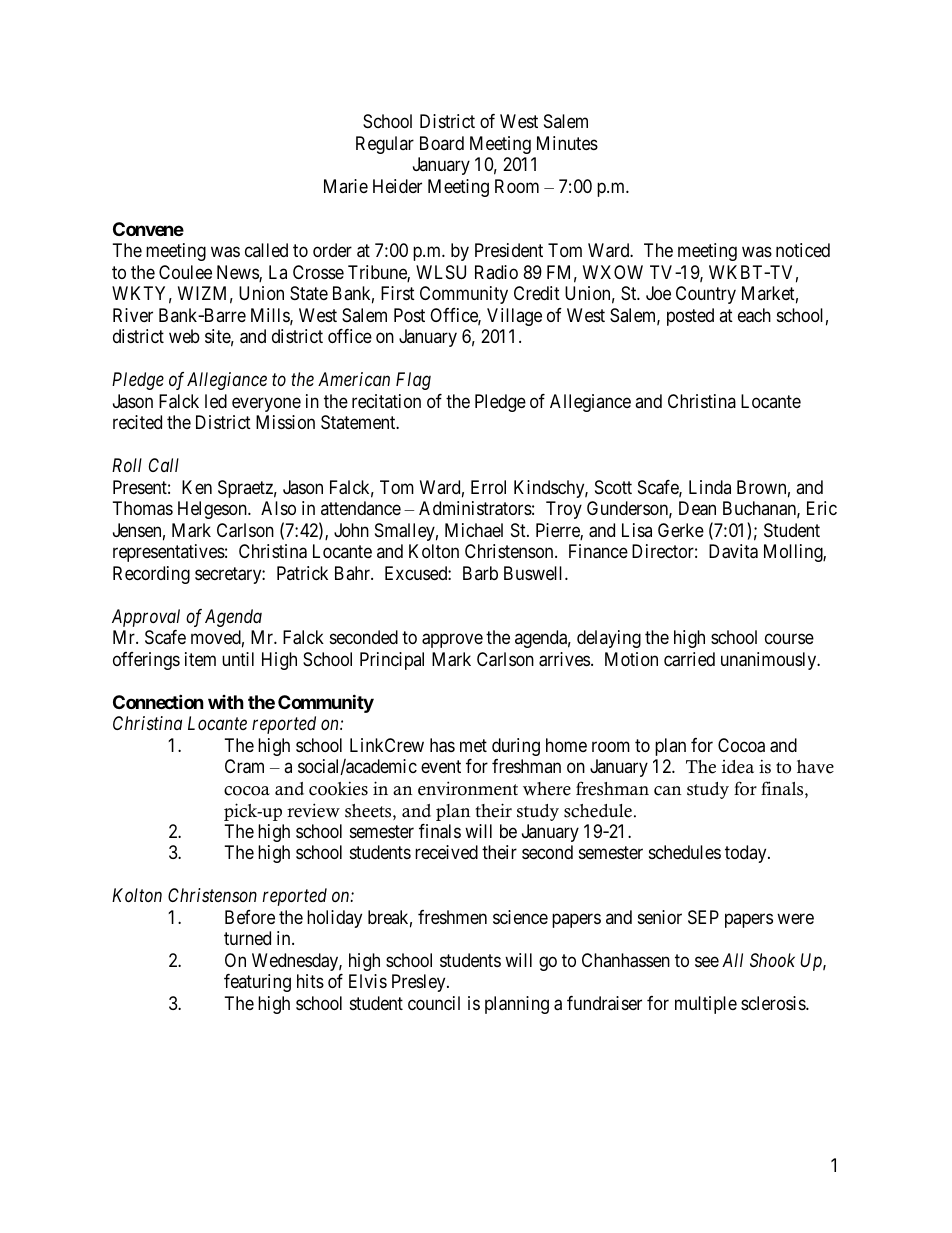 Image resolution: width=952 pixels, height=1233 pixels. I want to click on featuring, so click(257, 983).
